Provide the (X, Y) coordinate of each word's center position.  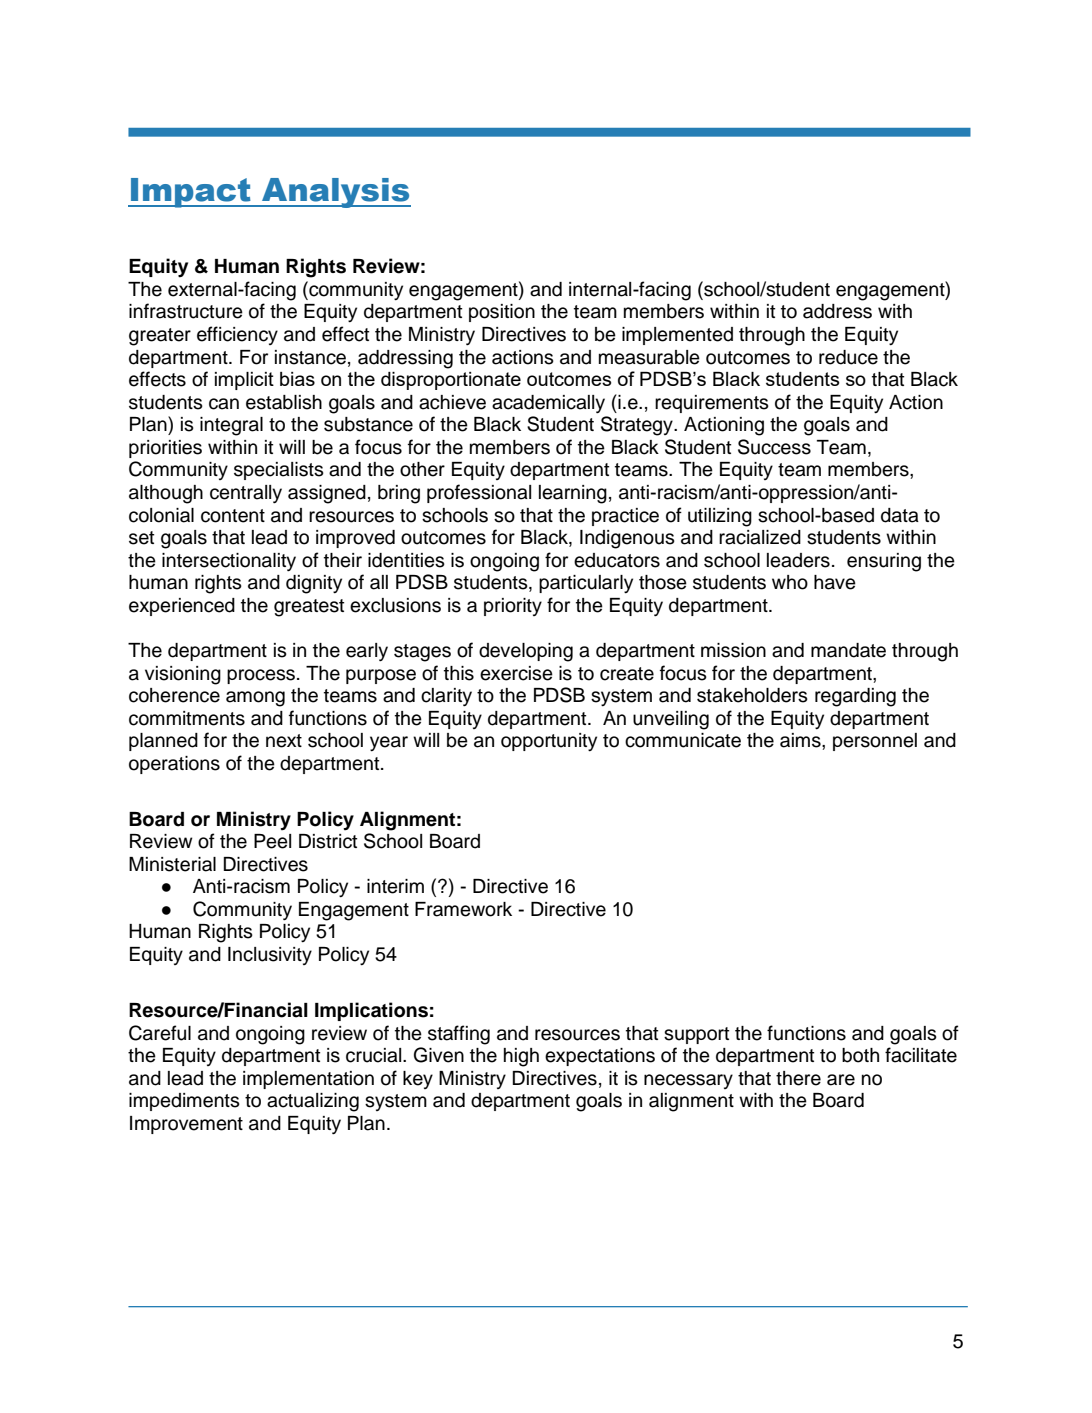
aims (801, 740)
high (521, 1057)
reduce (848, 357)
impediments (184, 1102)
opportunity (549, 742)
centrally (246, 494)
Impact (191, 193)
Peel (272, 841)
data (900, 515)
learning (573, 494)
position (502, 313)
